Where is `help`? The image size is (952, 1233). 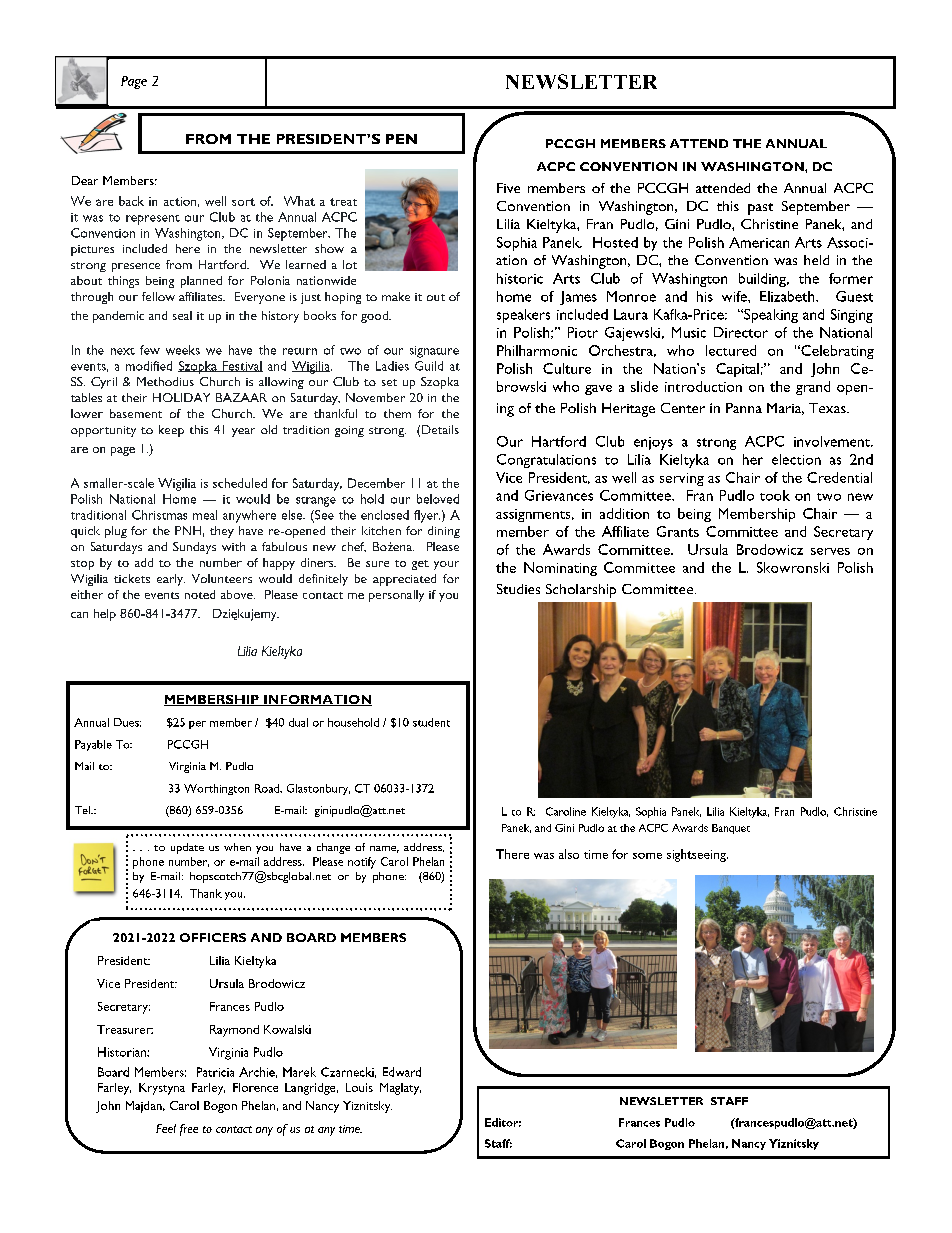
help is located at coordinates (105, 615).
